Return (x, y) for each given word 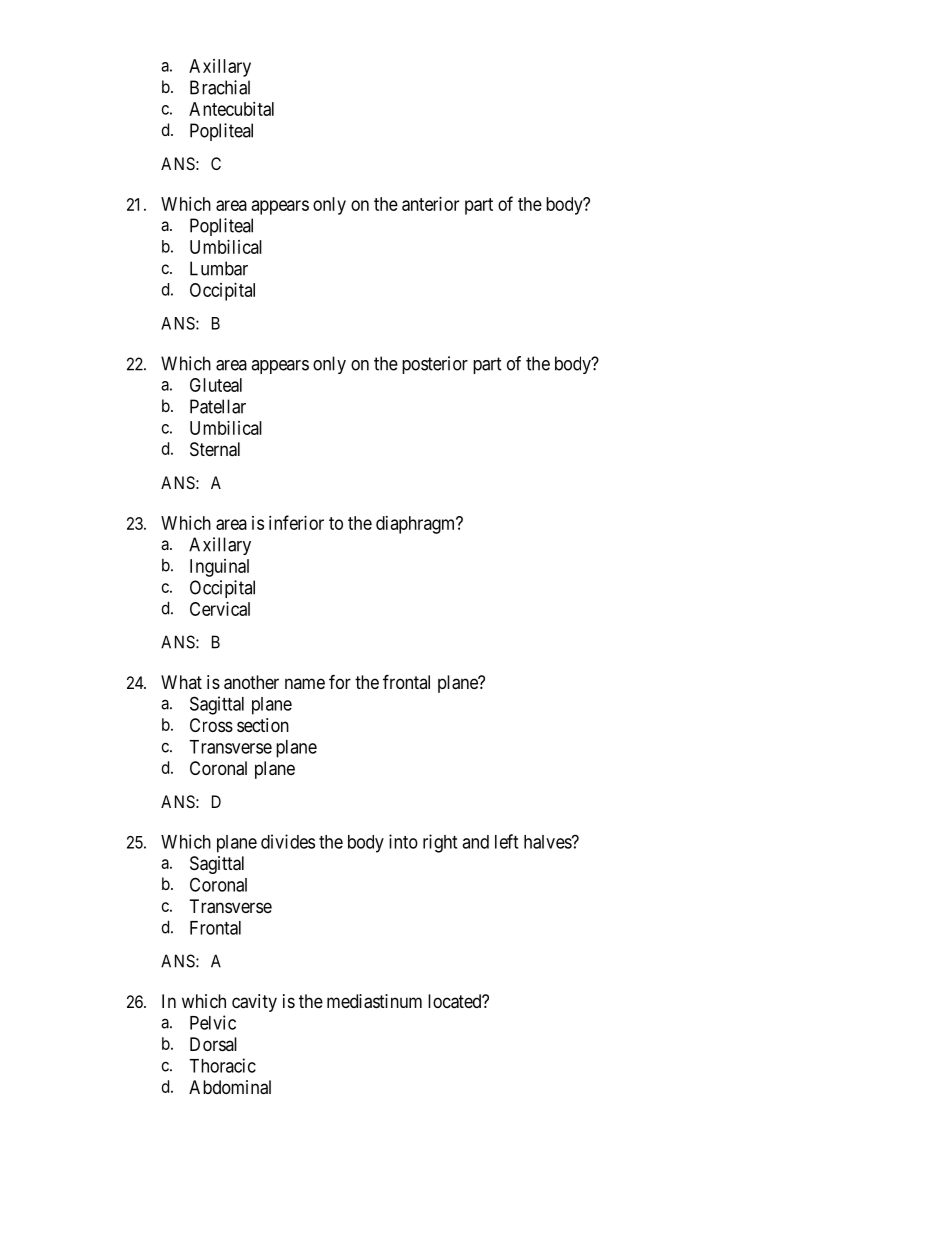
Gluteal (216, 385)
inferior (296, 522)
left (506, 841)
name (305, 683)
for (340, 681)
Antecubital (231, 109)
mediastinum (374, 1001)
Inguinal (219, 568)
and (475, 842)
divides (288, 841)
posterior (435, 365)
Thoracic (222, 1065)
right (440, 843)
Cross (211, 725)
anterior (430, 204)
